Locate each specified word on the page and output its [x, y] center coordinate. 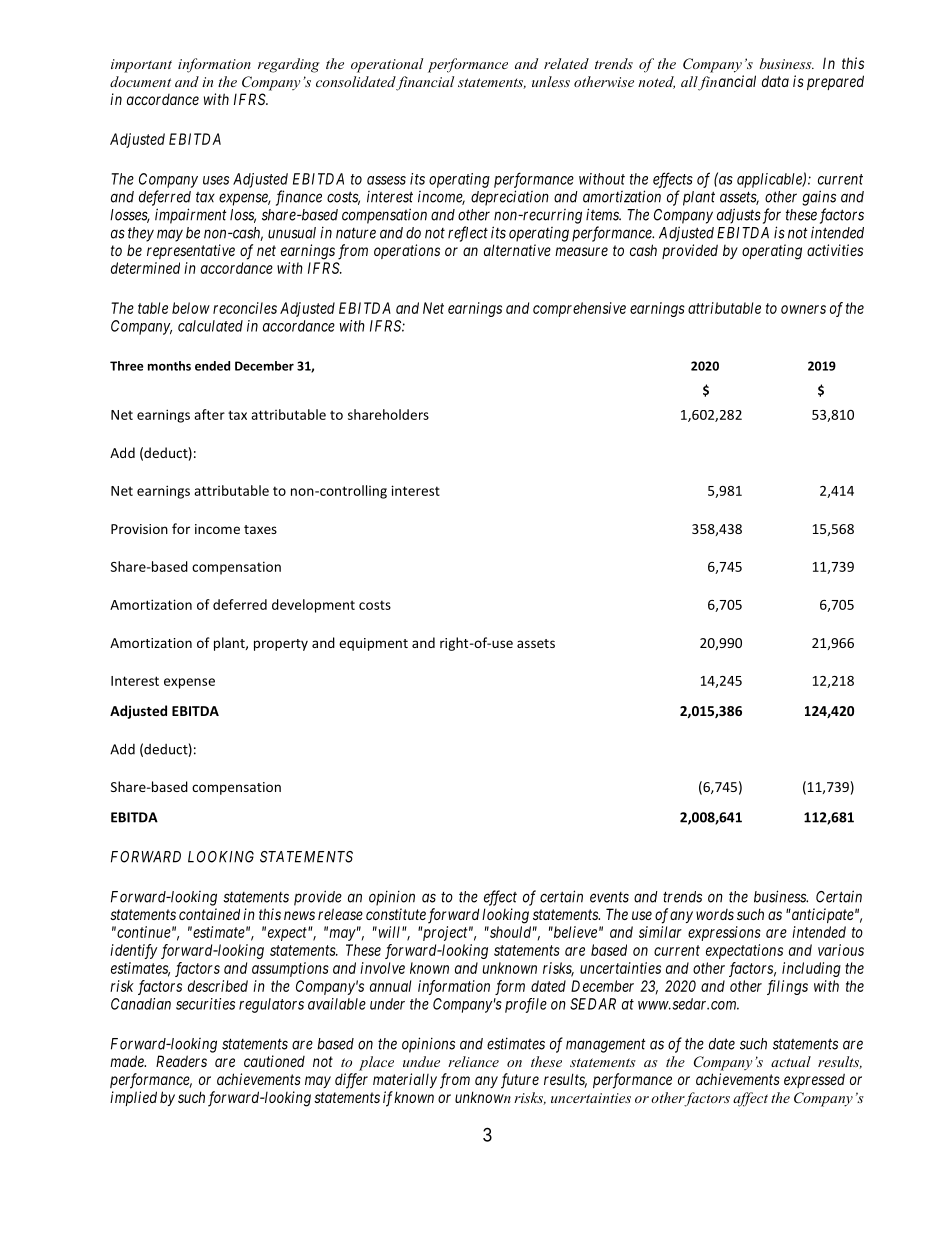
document [140, 81]
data [775, 81]
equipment [373, 644]
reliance [473, 1061]
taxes [260, 529]
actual [791, 1061]
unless [551, 81]
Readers [181, 1061]
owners [803, 309]
